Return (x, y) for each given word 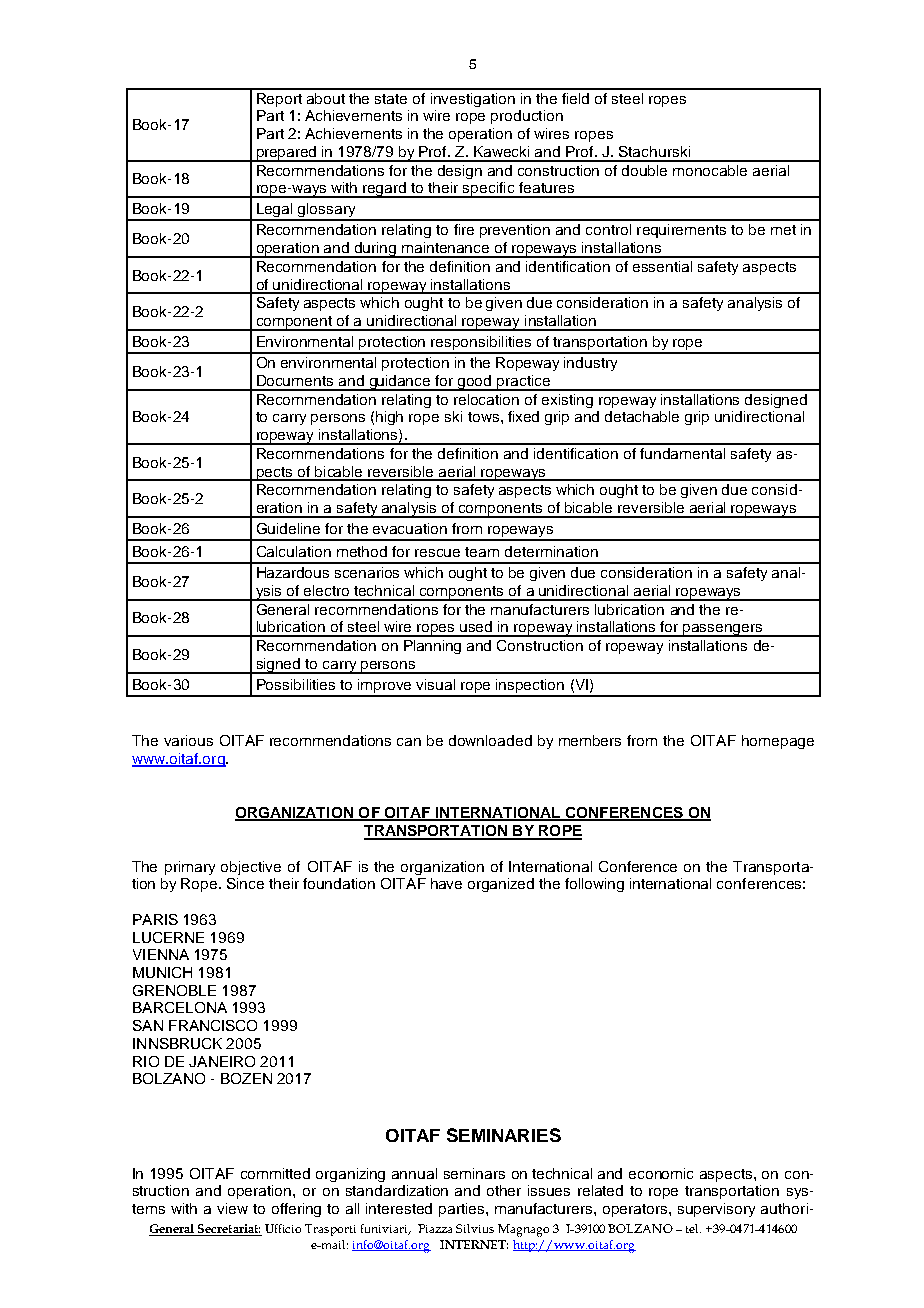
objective (251, 868)
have (446, 883)
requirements (681, 231)
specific (489, 190)
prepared (286, 154)
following (594, 885)
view (232, 1208)
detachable (642, 416)
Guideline (288, 528)
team (482, 552)
